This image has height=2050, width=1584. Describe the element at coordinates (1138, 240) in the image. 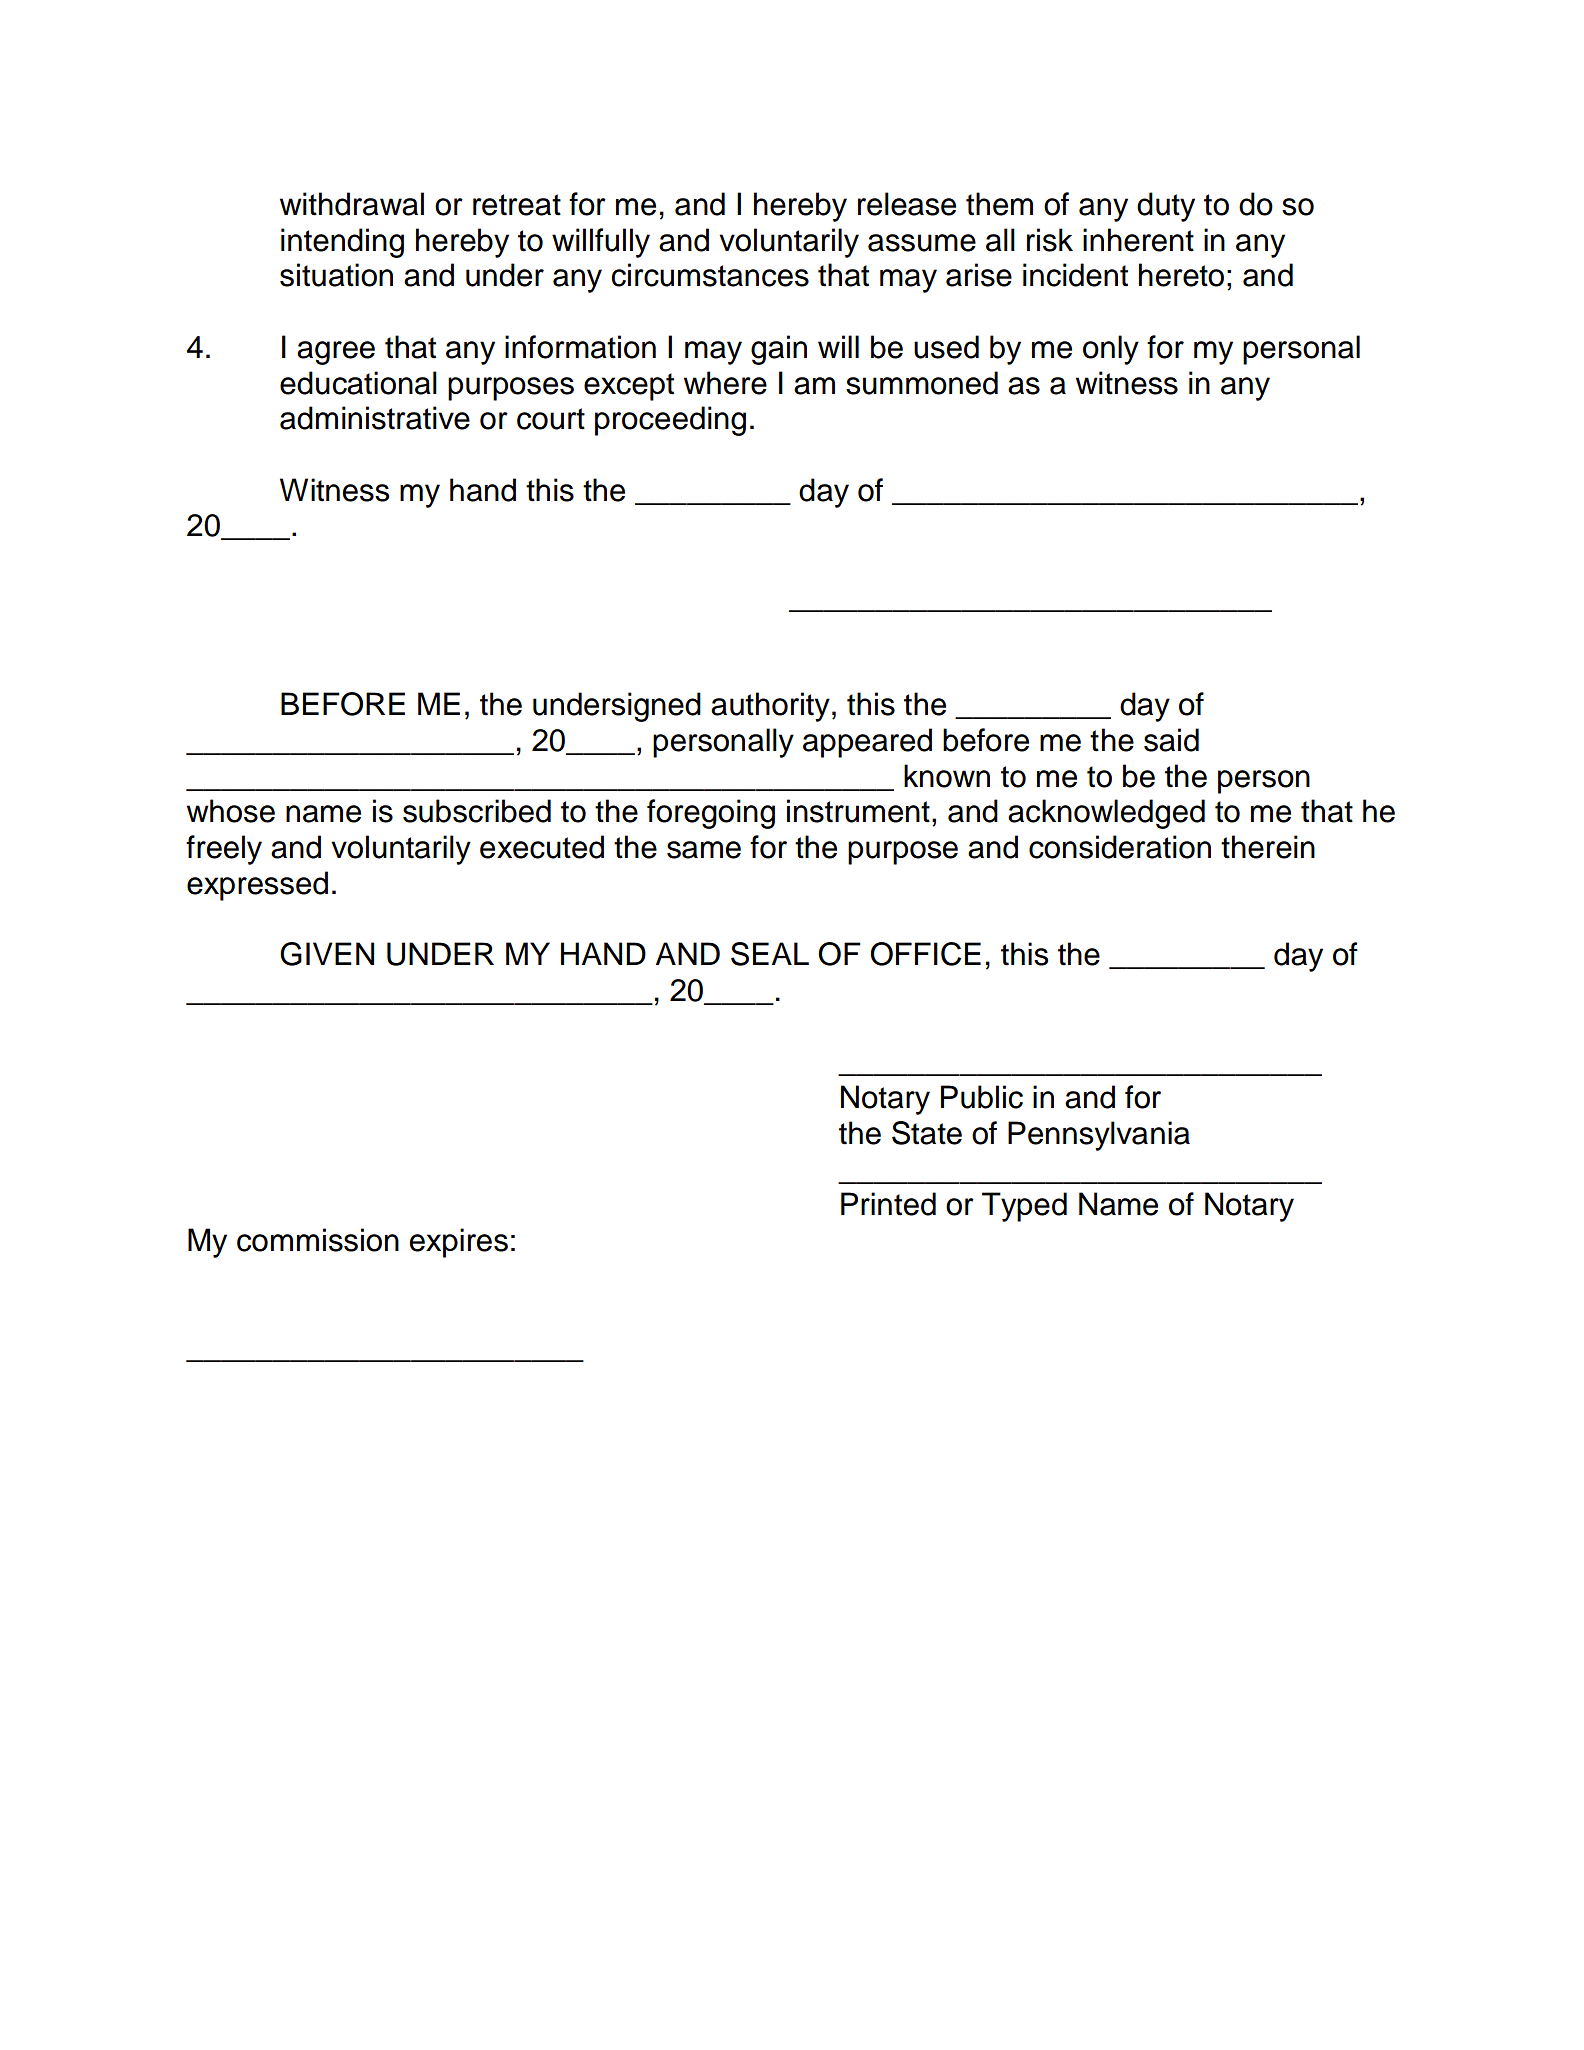

I see `inherent` at that location.
